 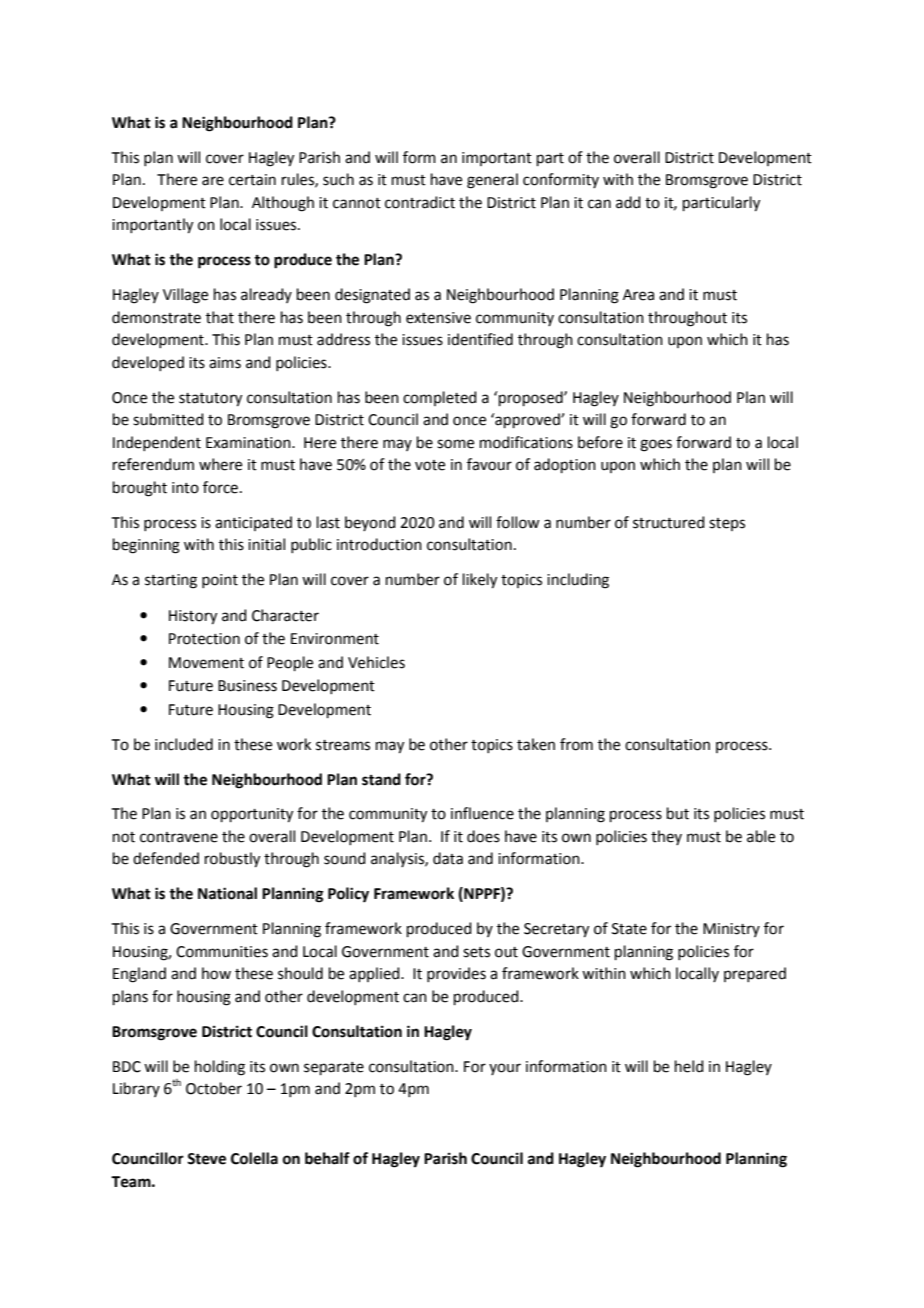 I want to click on your, so click(x=505, y=1069).
